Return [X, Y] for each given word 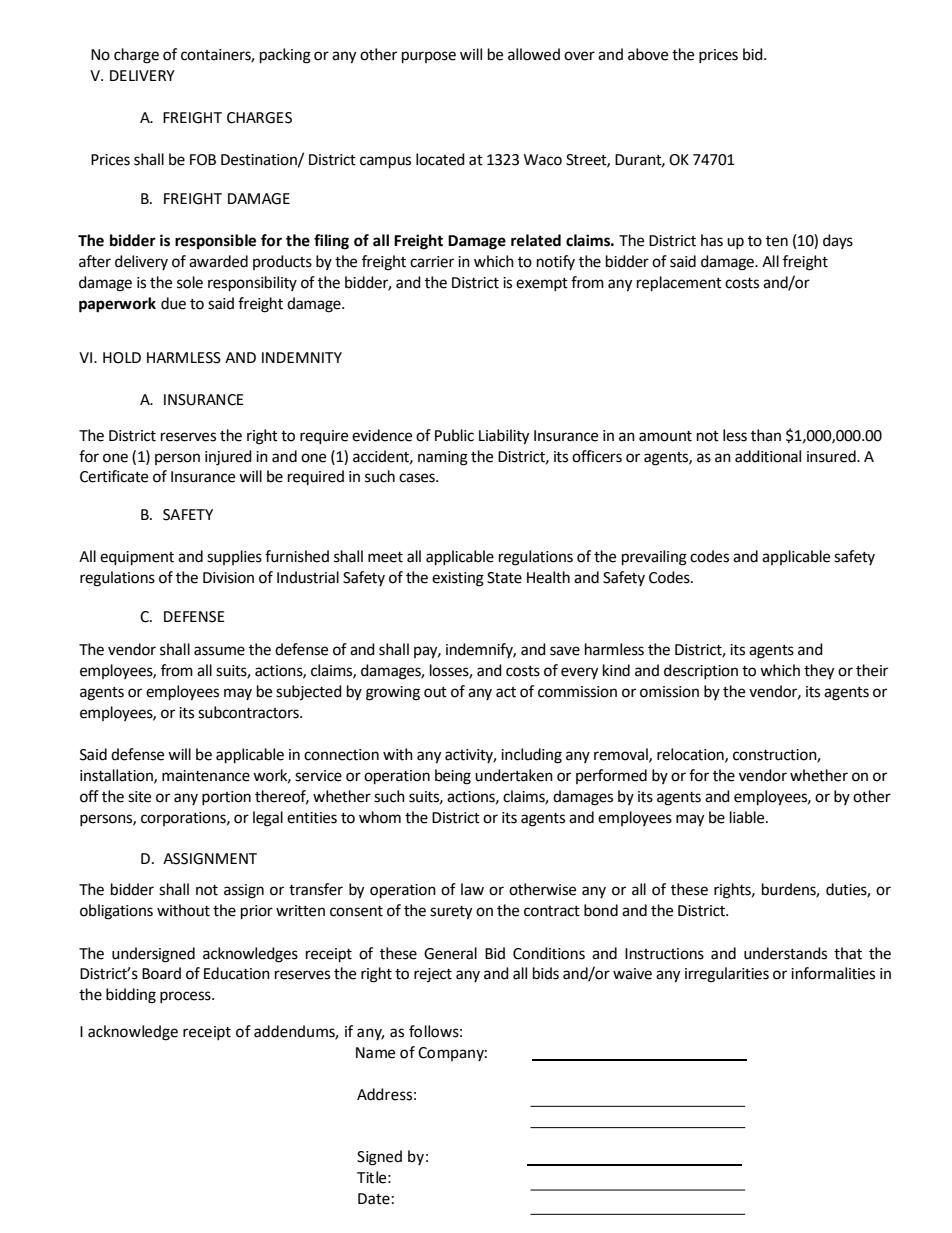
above [648, 54]
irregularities [727, 975]
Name [375, 1053]
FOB [203, 160]
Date [374, 1199]
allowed [534, 54]
